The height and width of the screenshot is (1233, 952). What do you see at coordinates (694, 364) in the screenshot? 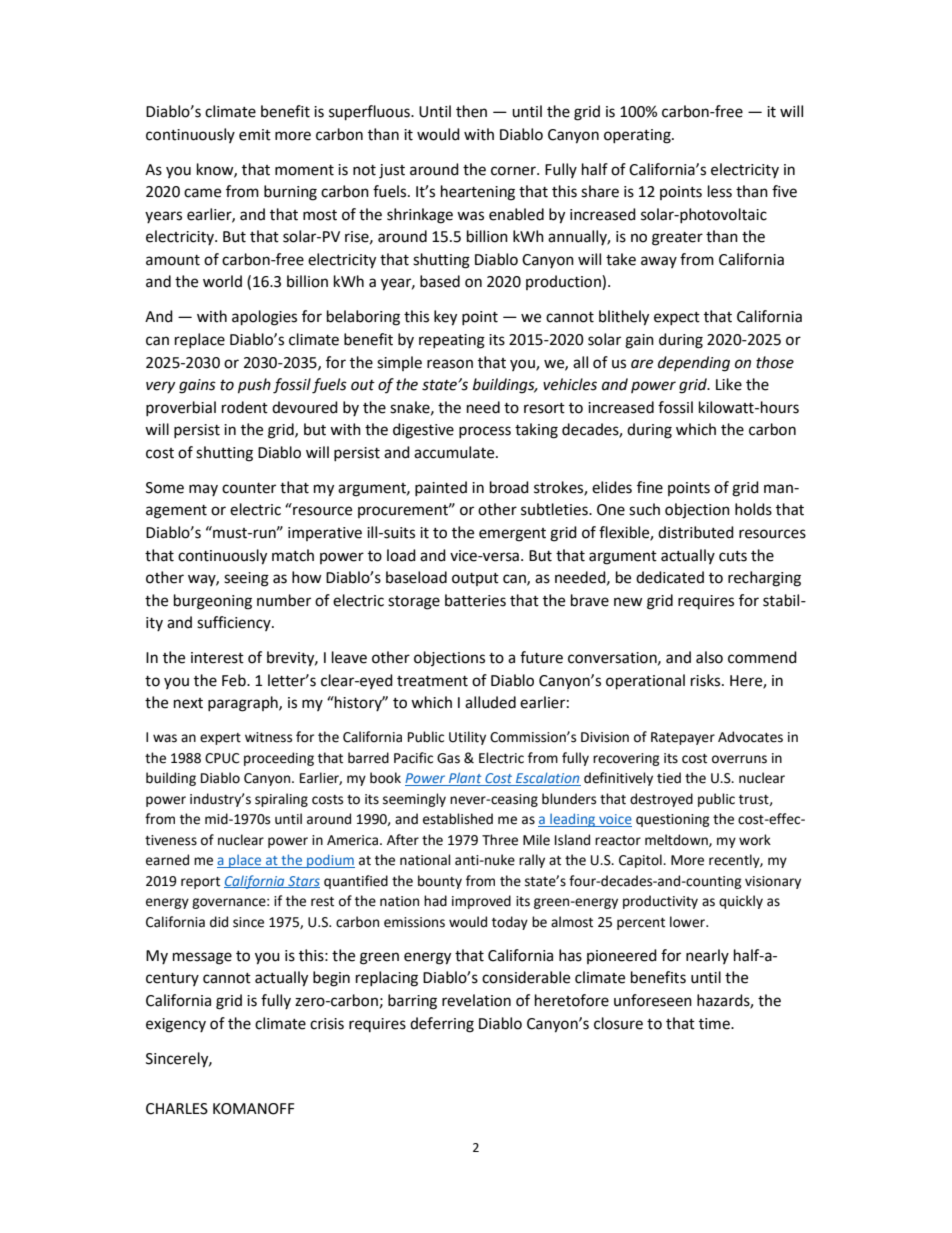
I see `depending` at bounding box center [694, 364].
